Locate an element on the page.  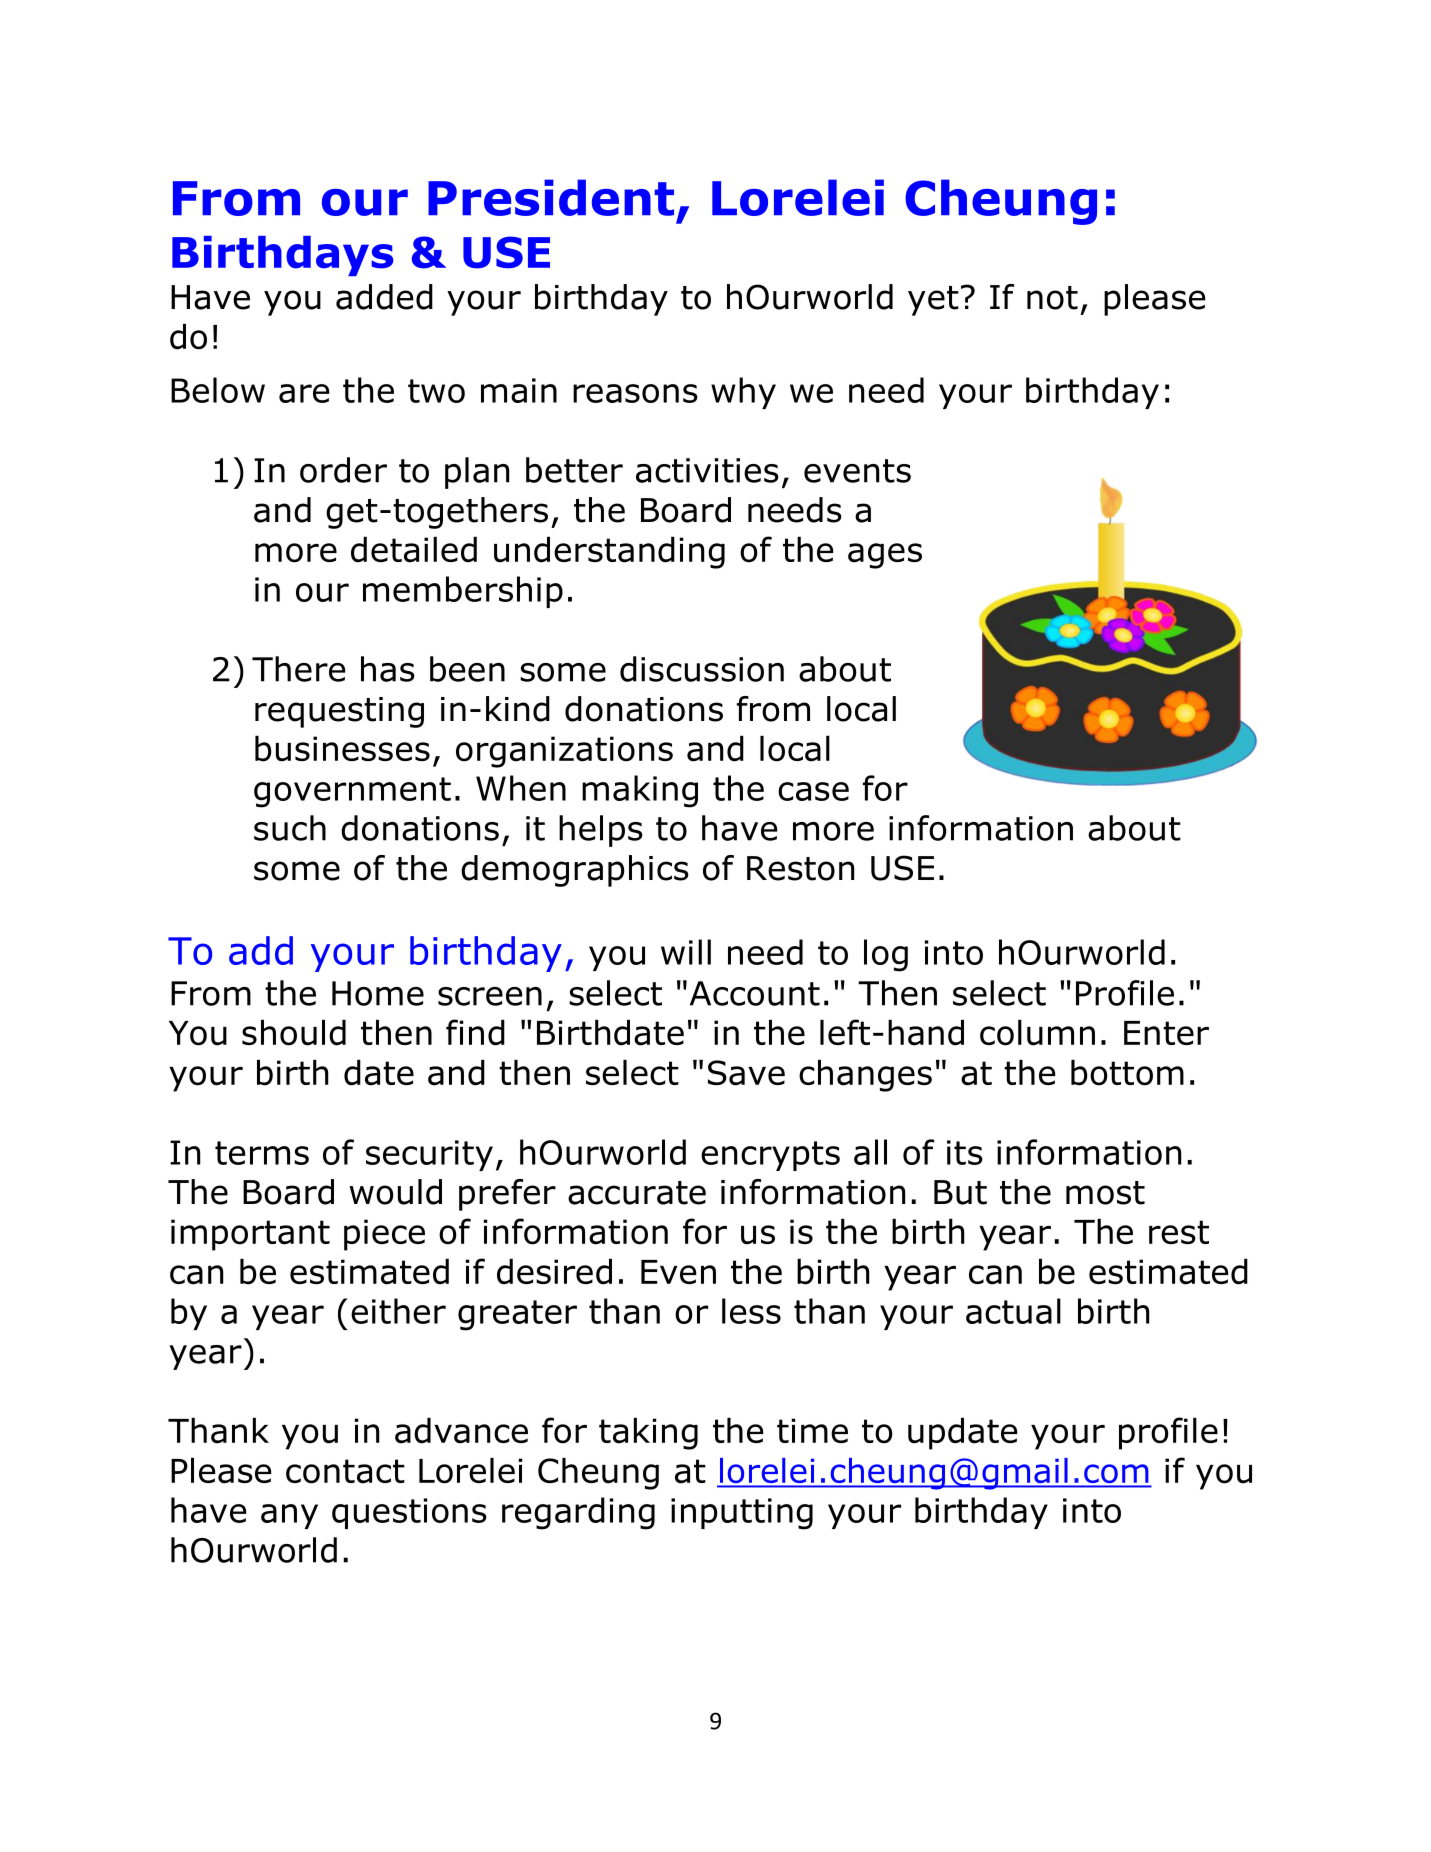
There is located at coordinates (299, 669).
